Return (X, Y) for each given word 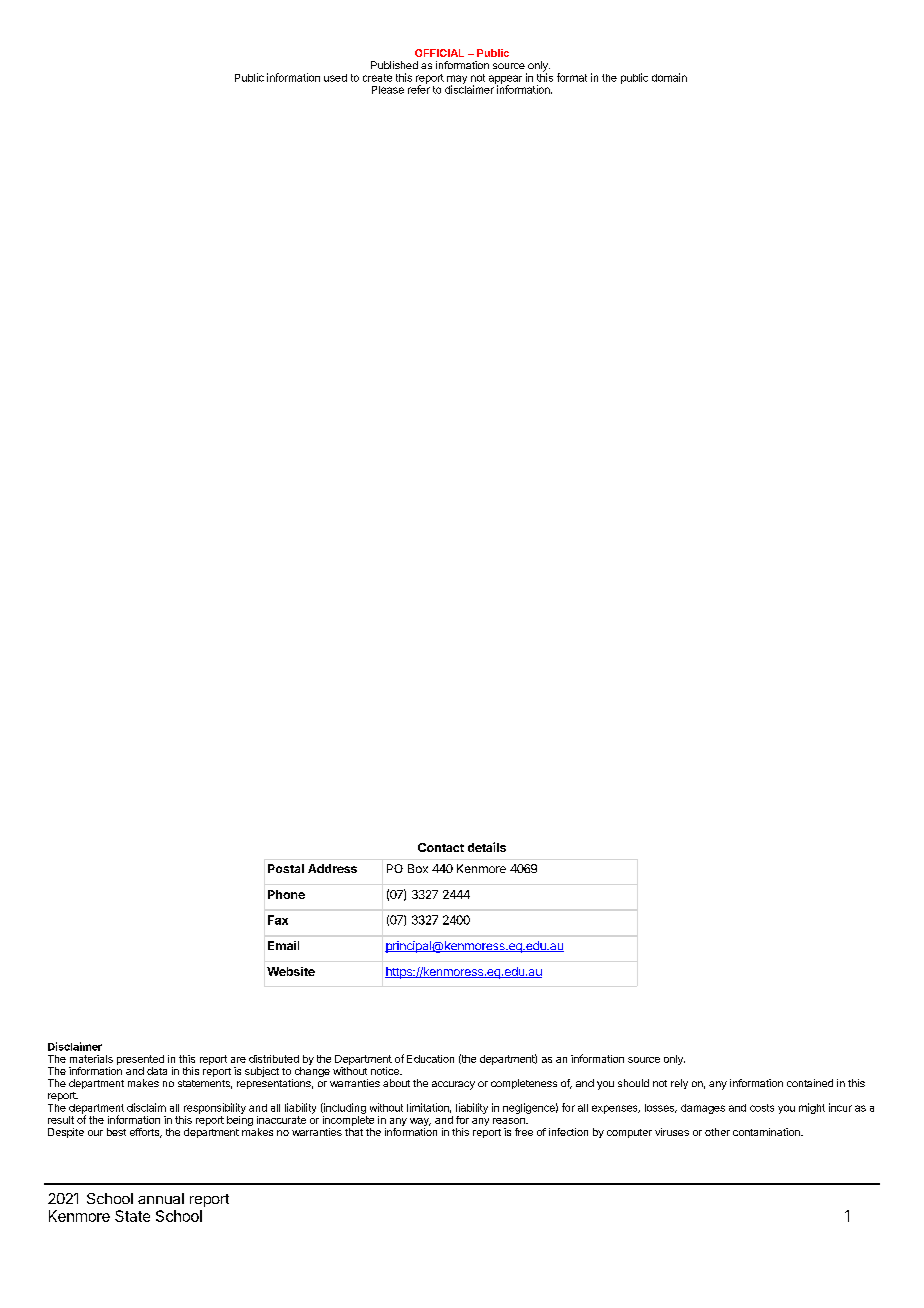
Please (388, 90)
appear (505, 80)
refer (419, 88)
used (335, 78)
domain (669, 77)
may (457, 80)
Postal (286, 868)
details (487, 847)
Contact (441, 847)
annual (161, 1198)
